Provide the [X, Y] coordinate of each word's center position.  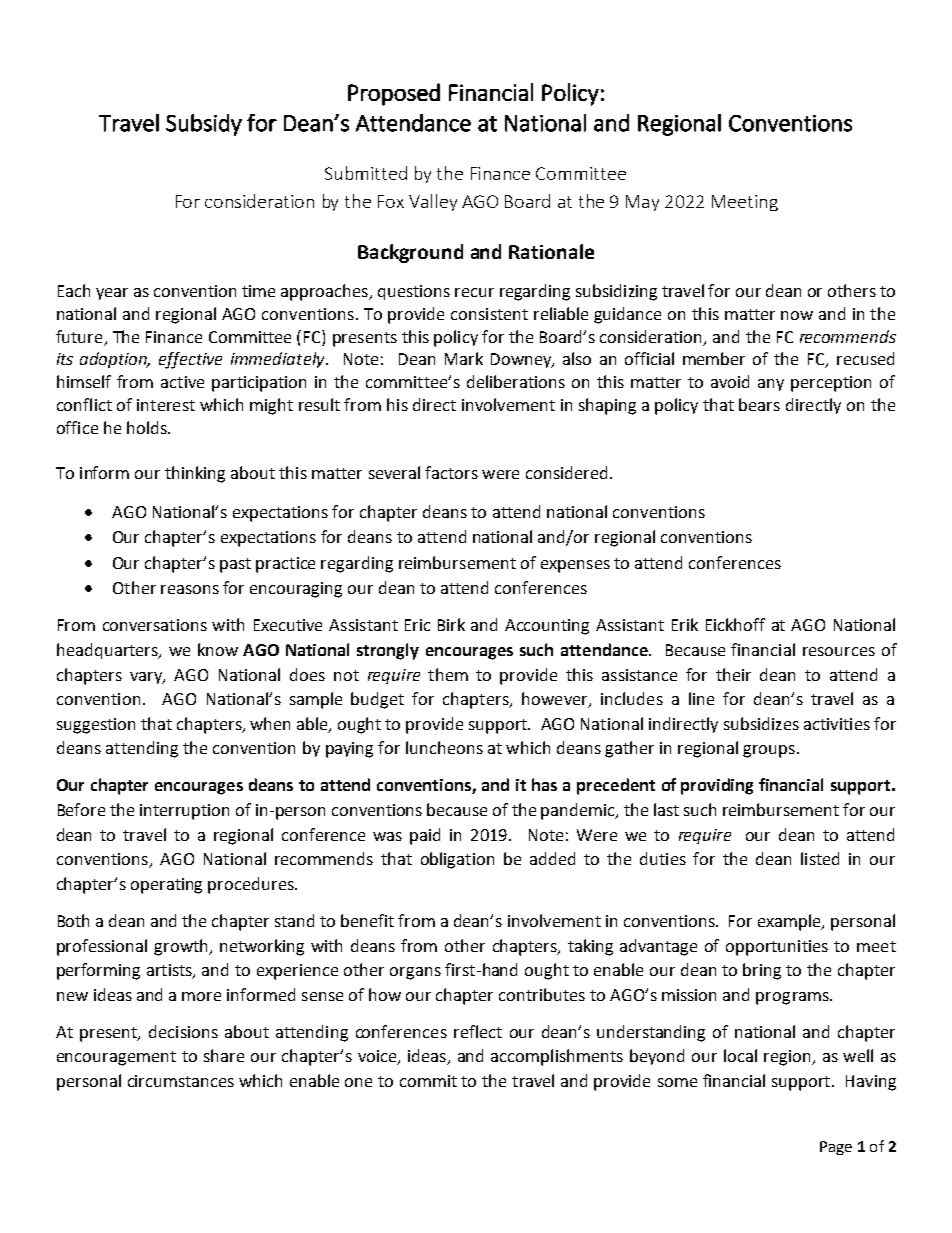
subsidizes [761, 723]
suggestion [96, 726]
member [714, 358]
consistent [489, 314]
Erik [685, 624]
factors [451, 472]
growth [182, 947]
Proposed [394, 94]
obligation [457, 860]
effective [190, 360]
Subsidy [204, 125]
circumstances [181, 1081]
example [790, 922]
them [448, 674]
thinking [195, 474]
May [642, 203]
